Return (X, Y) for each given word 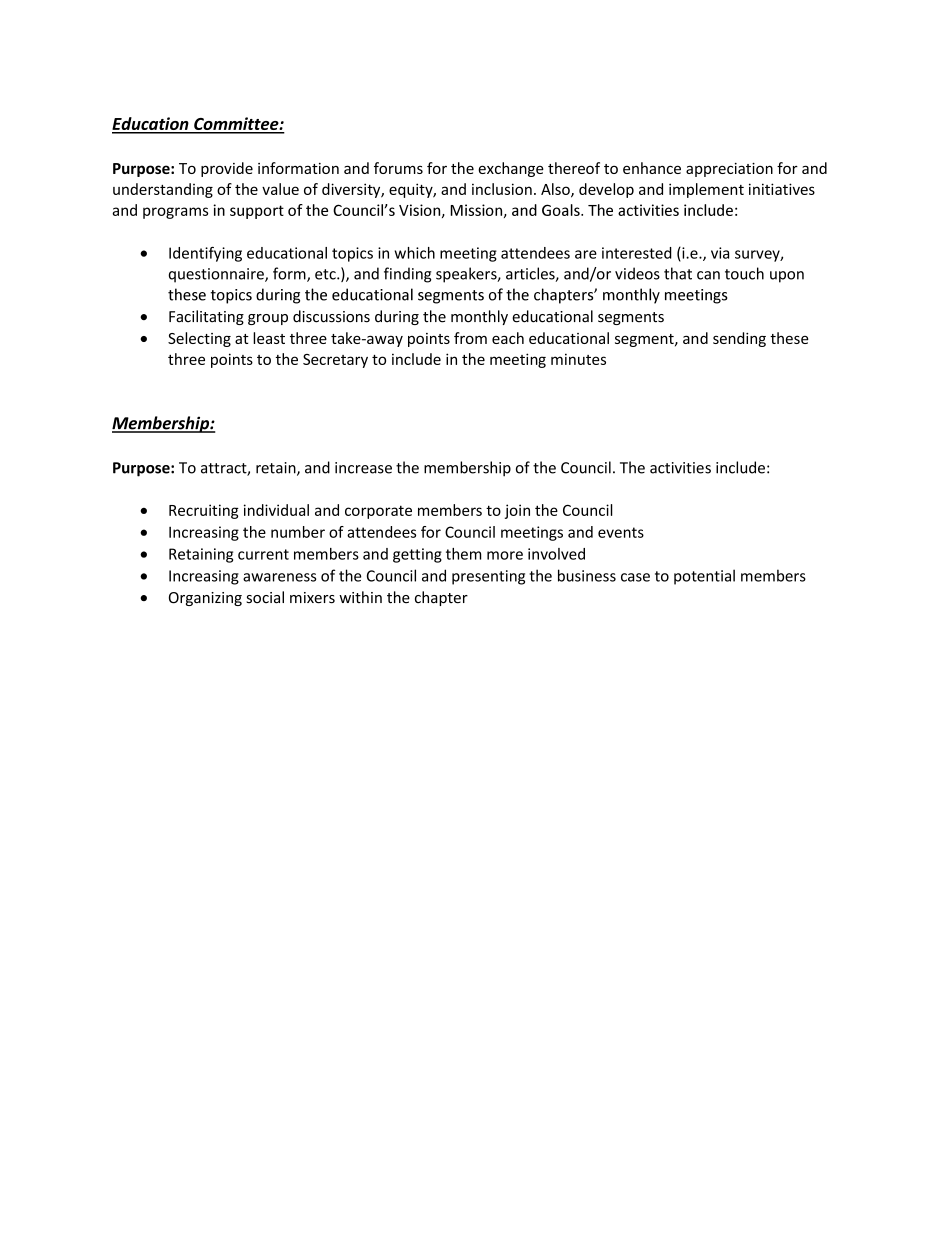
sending (739, 339)
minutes (578, 359)
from (470, 338)
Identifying (205, 254)
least (269, 338)
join (517, 511)
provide (227, 169)
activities (680, 468)
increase (363, 468)
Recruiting (204, 511)
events (621, 532)
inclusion (502, 189)
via (720, 253)
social (265, 597)
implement (706, 190)
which (414, 253)
